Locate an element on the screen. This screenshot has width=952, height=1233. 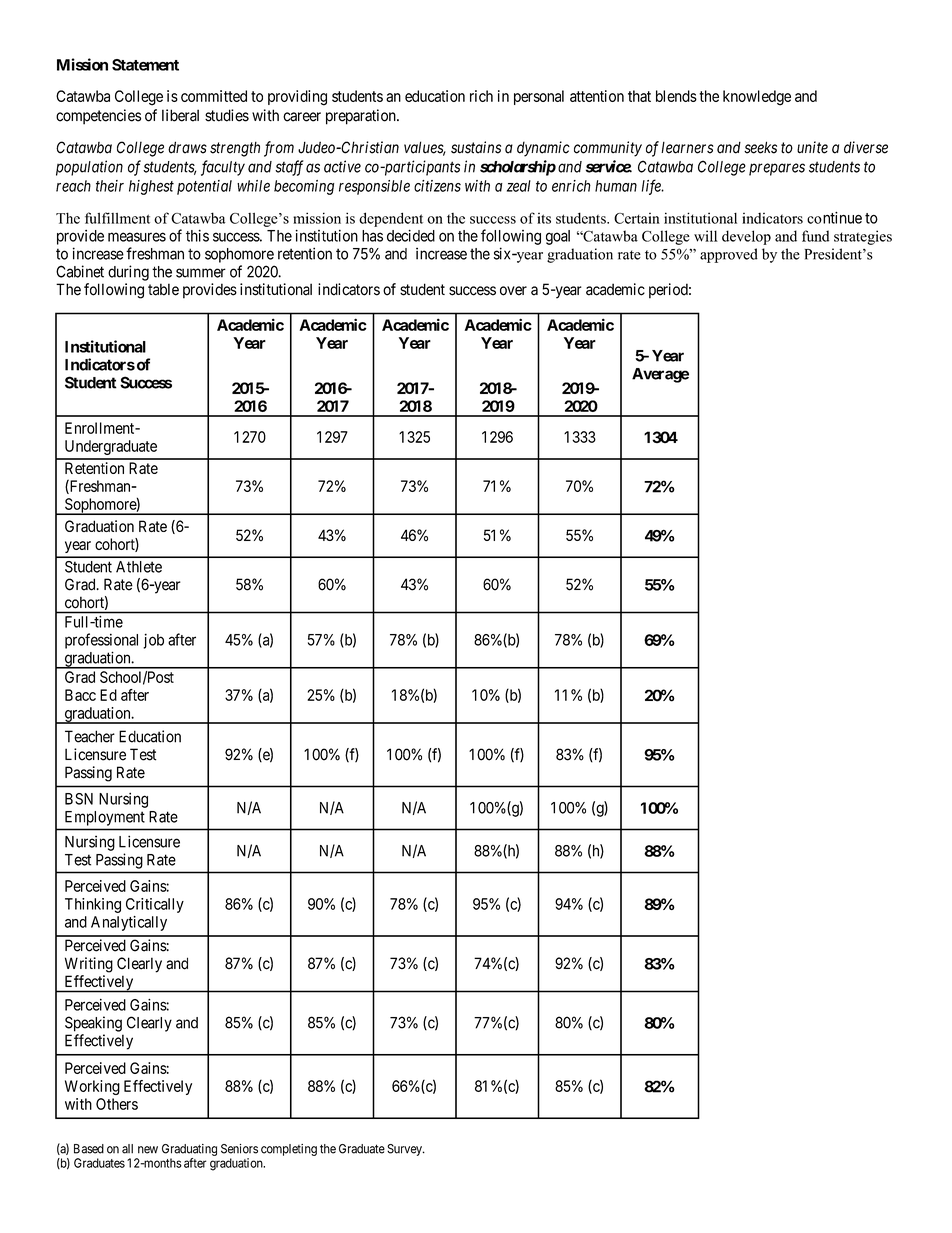
Survey is located at coordinates (405, 1150).
